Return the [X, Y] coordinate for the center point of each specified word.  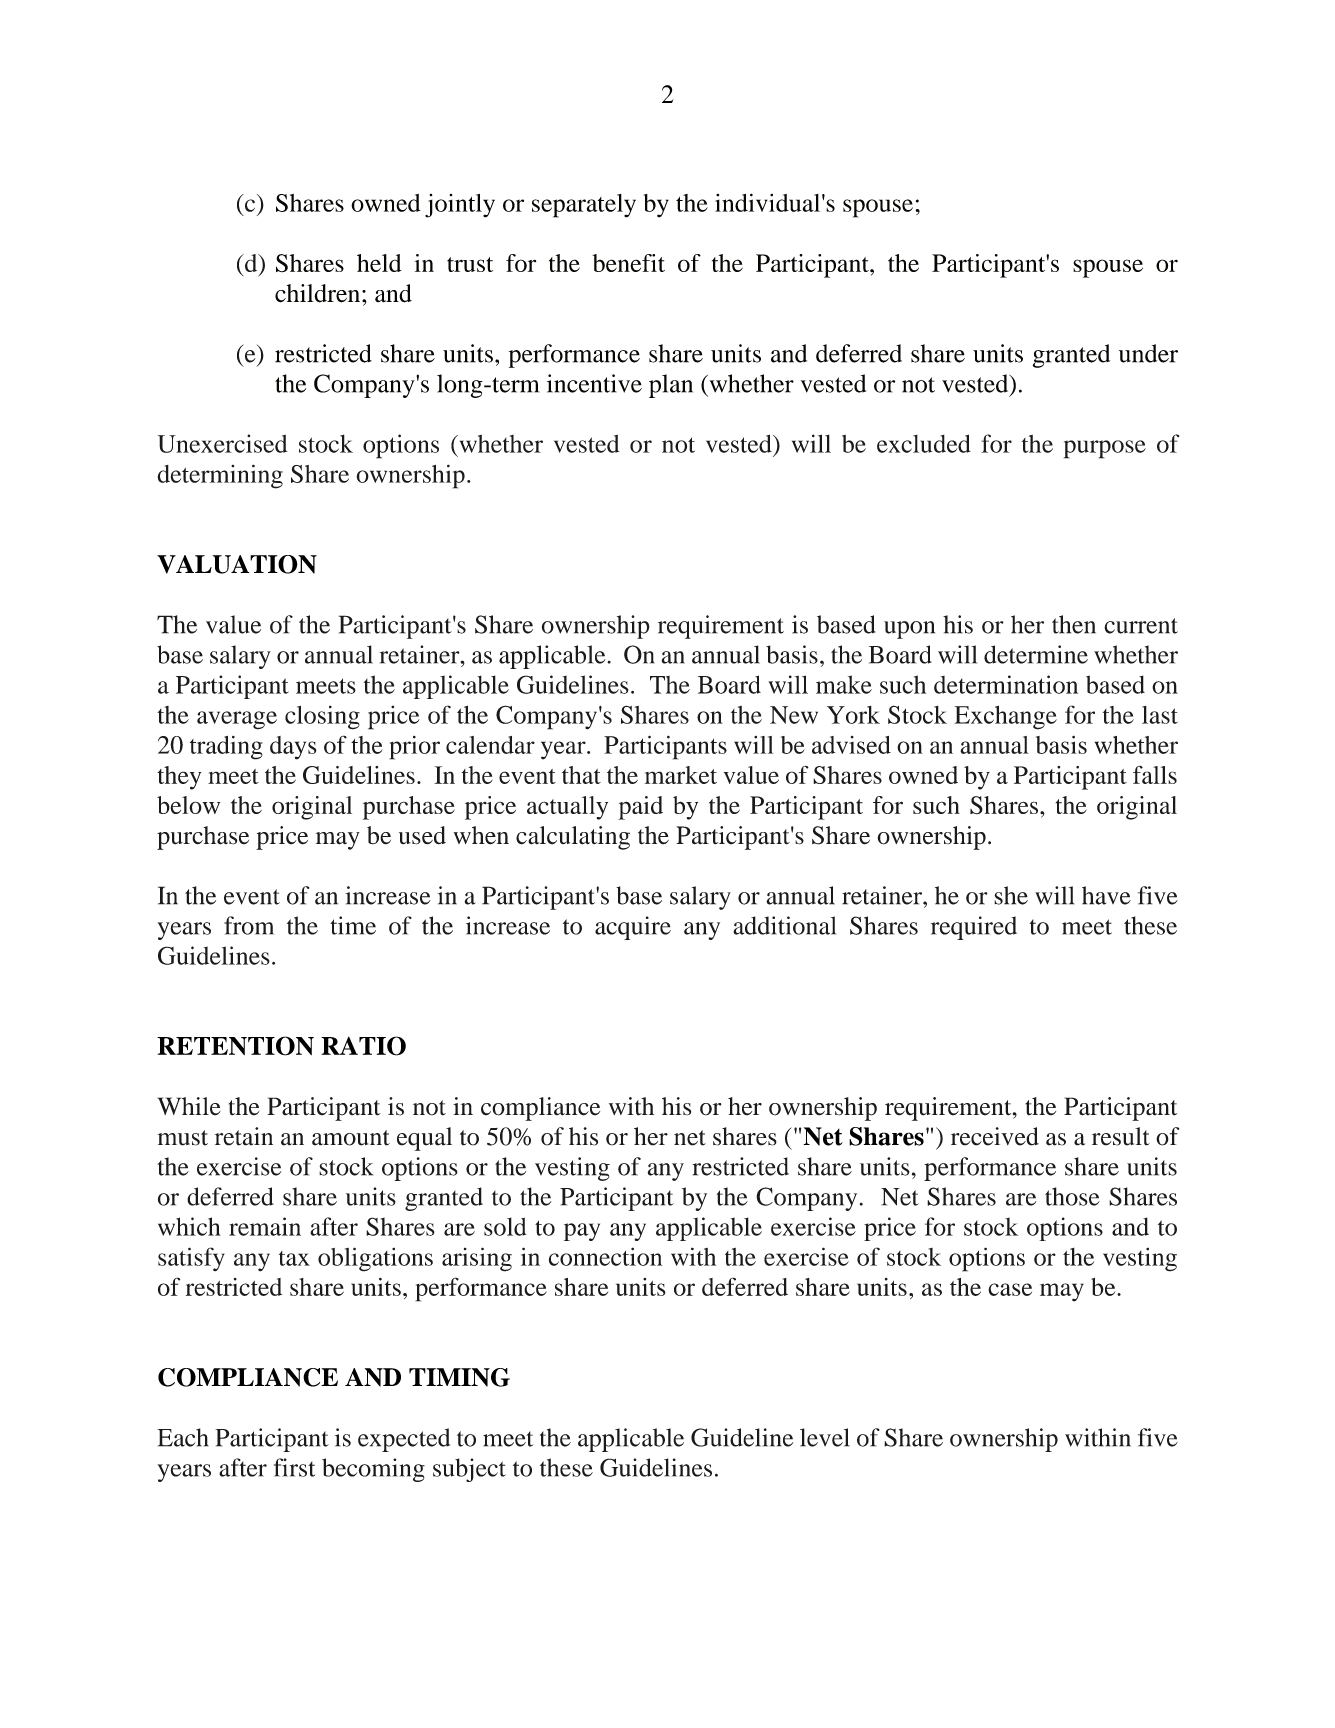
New [794, 715]
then [1074, 624]
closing [322, 717]
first [294, 1467]
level [825, 1437]
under [1148, 353]
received [995, 1136]
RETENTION [235, 1046]
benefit [628, 263]
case [1010, 1289]
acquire [633, 928]
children [319, 293]
